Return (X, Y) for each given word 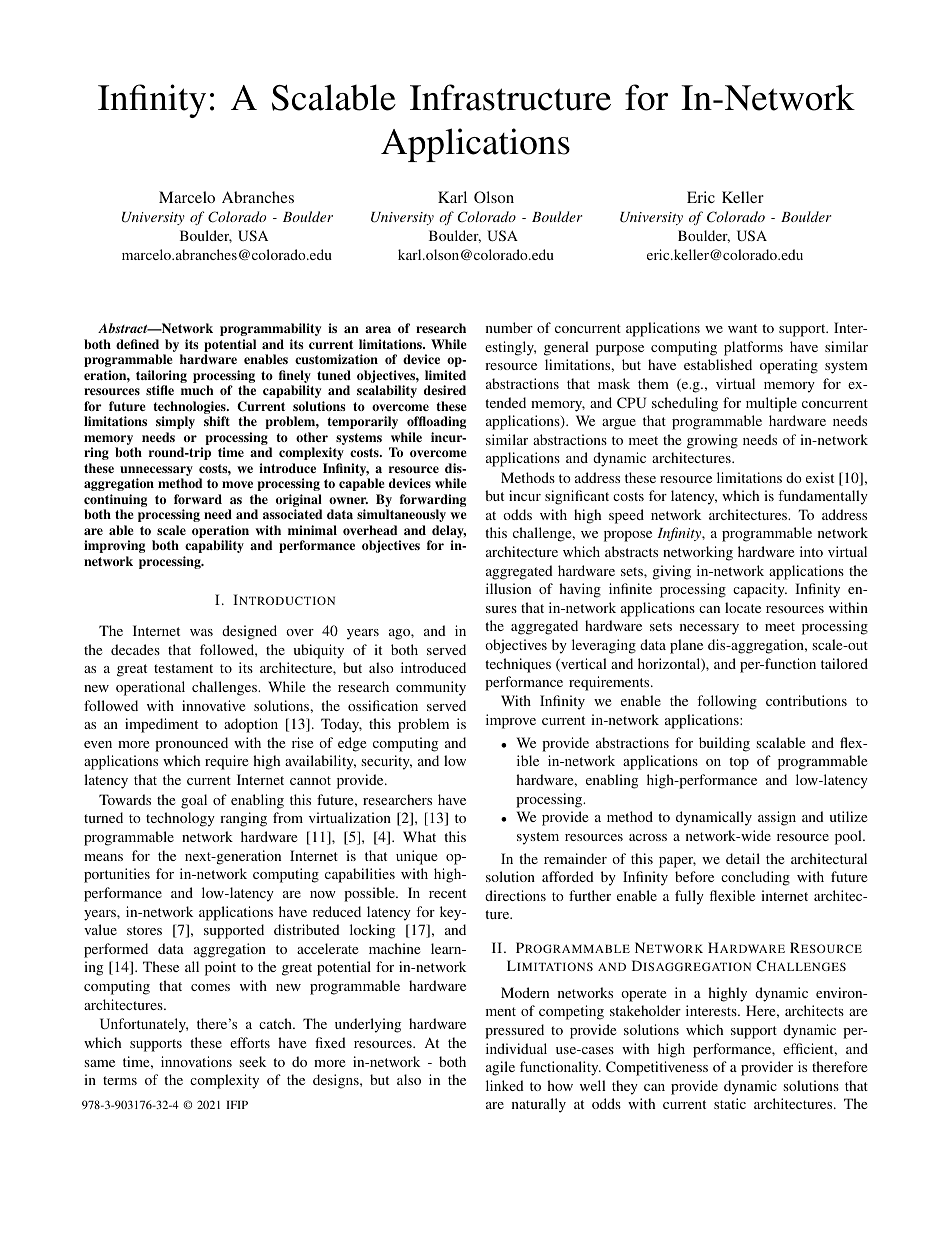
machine (394, 948)
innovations (196, 1061)
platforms (753, 348)
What (419, 836)
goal (194, 801)
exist (820, 477)
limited (445, 375)
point (220, 968)
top (739, 763)
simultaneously (401, 515)
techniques (518, 665)
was (201, 632)
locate (743, 607)
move (237, 484)
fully (689, 897)
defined (137, 344)
